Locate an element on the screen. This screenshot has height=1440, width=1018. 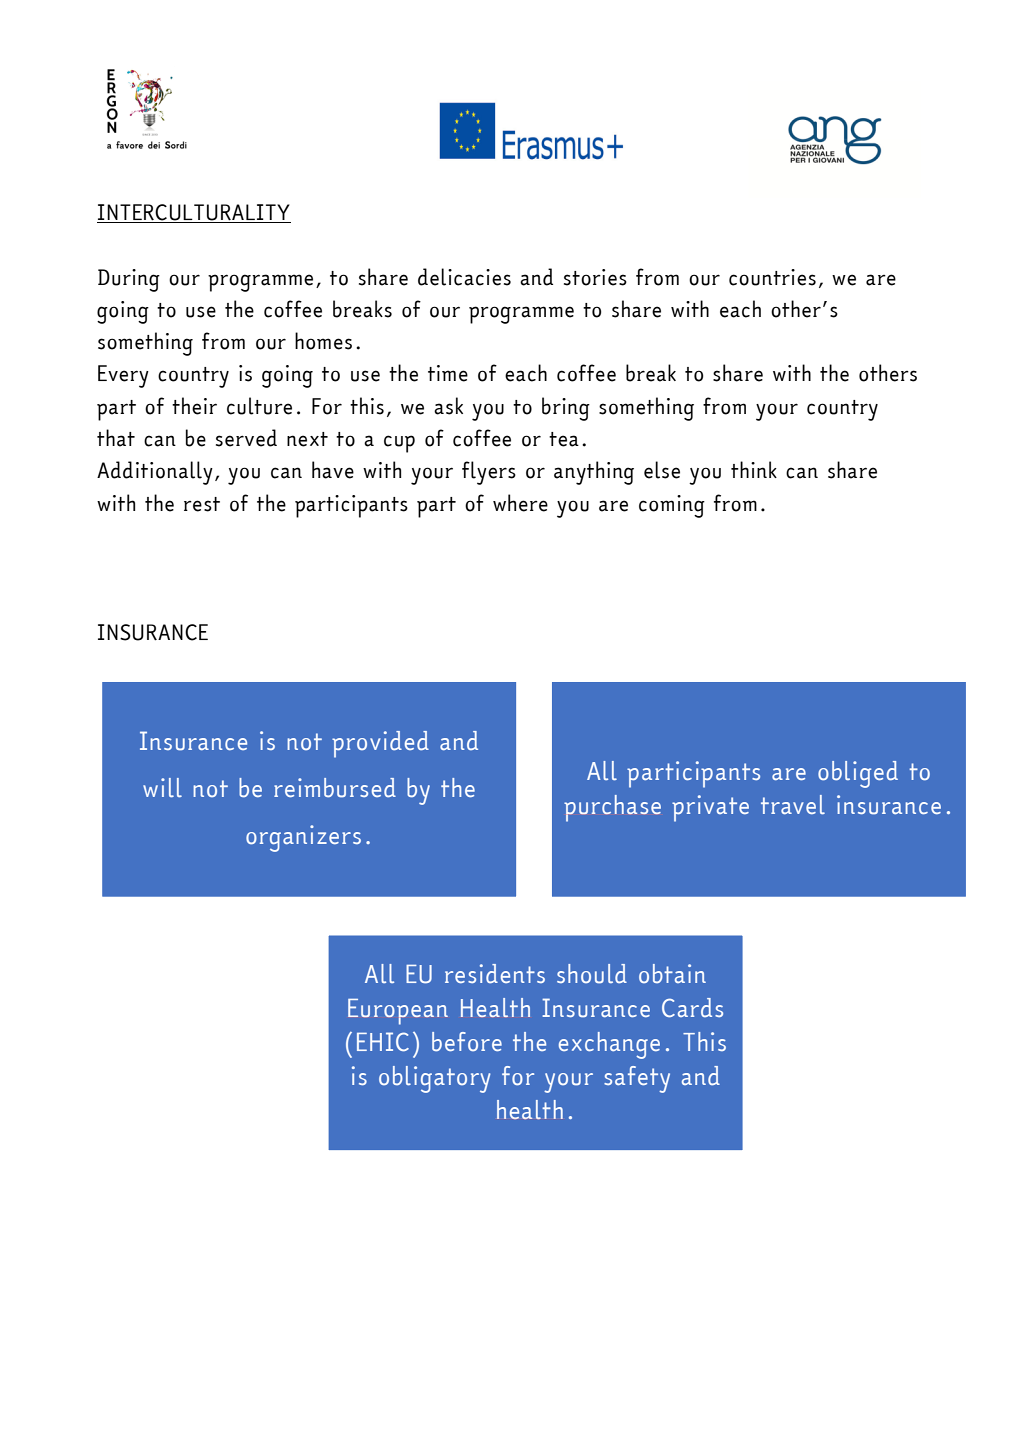
flyers is located at coordinates (489, 473).
